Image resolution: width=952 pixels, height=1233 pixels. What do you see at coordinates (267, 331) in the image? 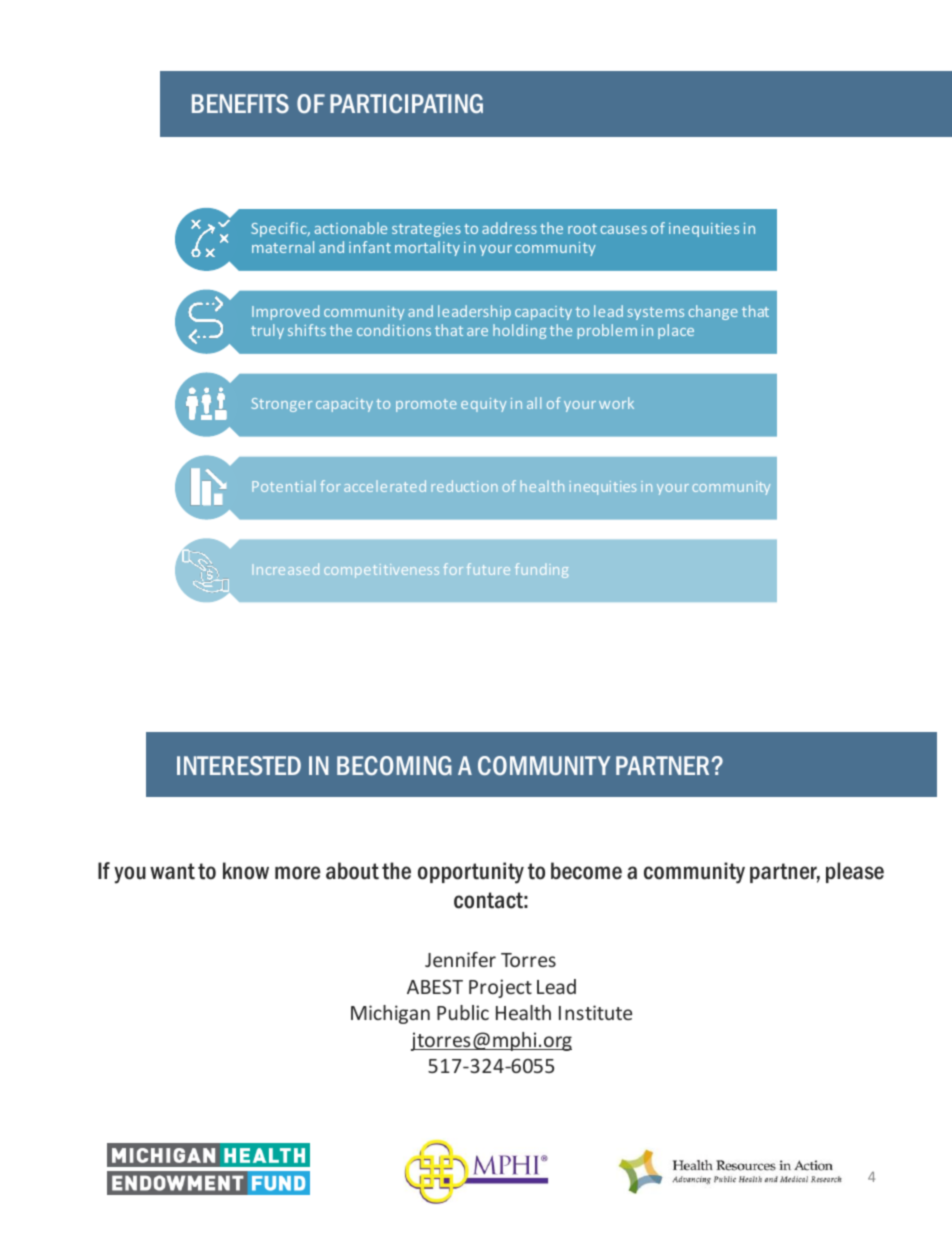
I see `truly` at bounding box center [267, 331].
